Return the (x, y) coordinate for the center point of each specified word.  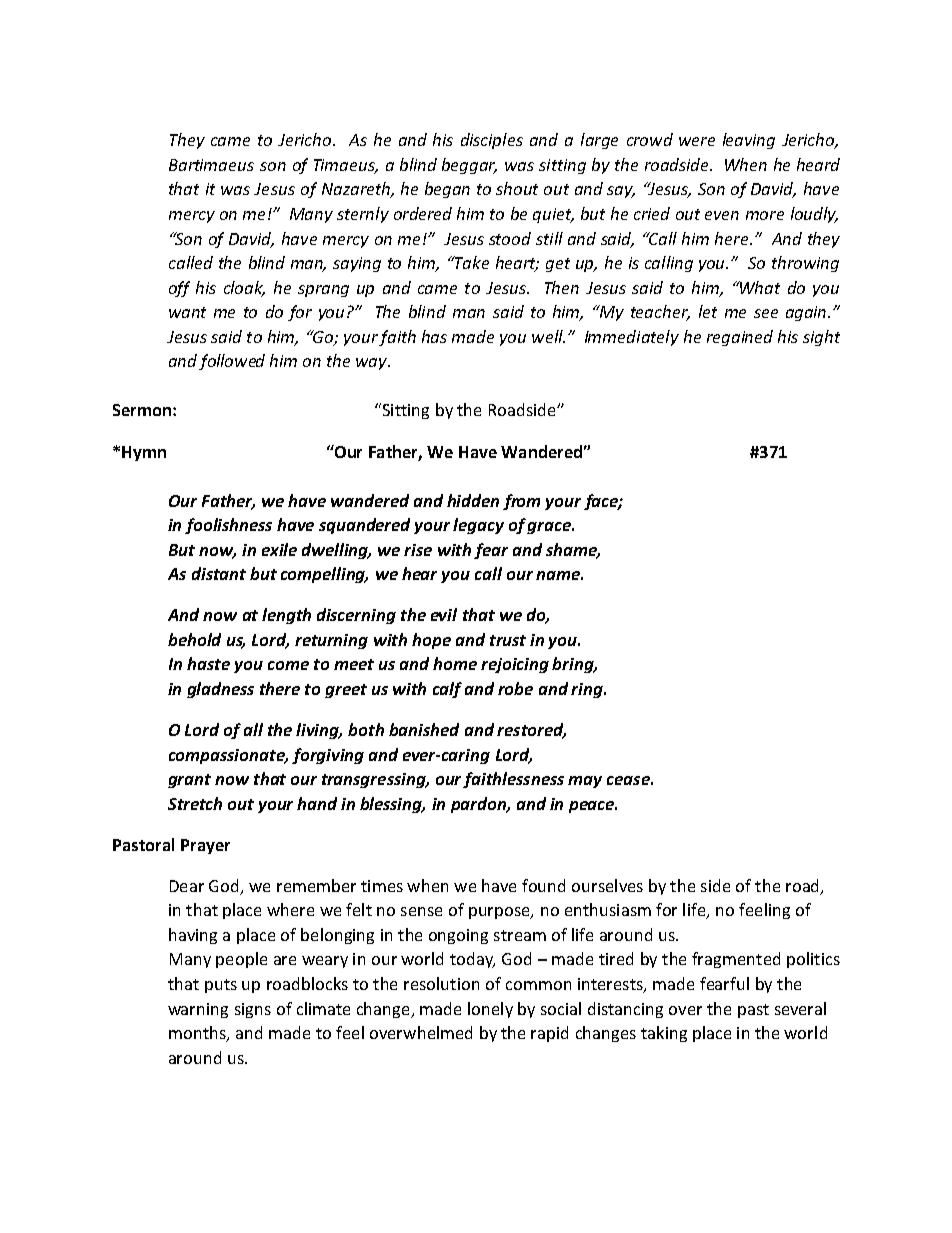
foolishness (228, 526)
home (455, 663)
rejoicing (515, 665)
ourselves (607, 885)
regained (740, 338)
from (521, 502)
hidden (473, 500)
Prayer (205, 846)
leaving (749, 141)
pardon (479, 805)
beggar (469, 166)
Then (562, 287)
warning (198, 1010)
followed (232, 362)
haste (208, 663)
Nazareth (357, 190)
